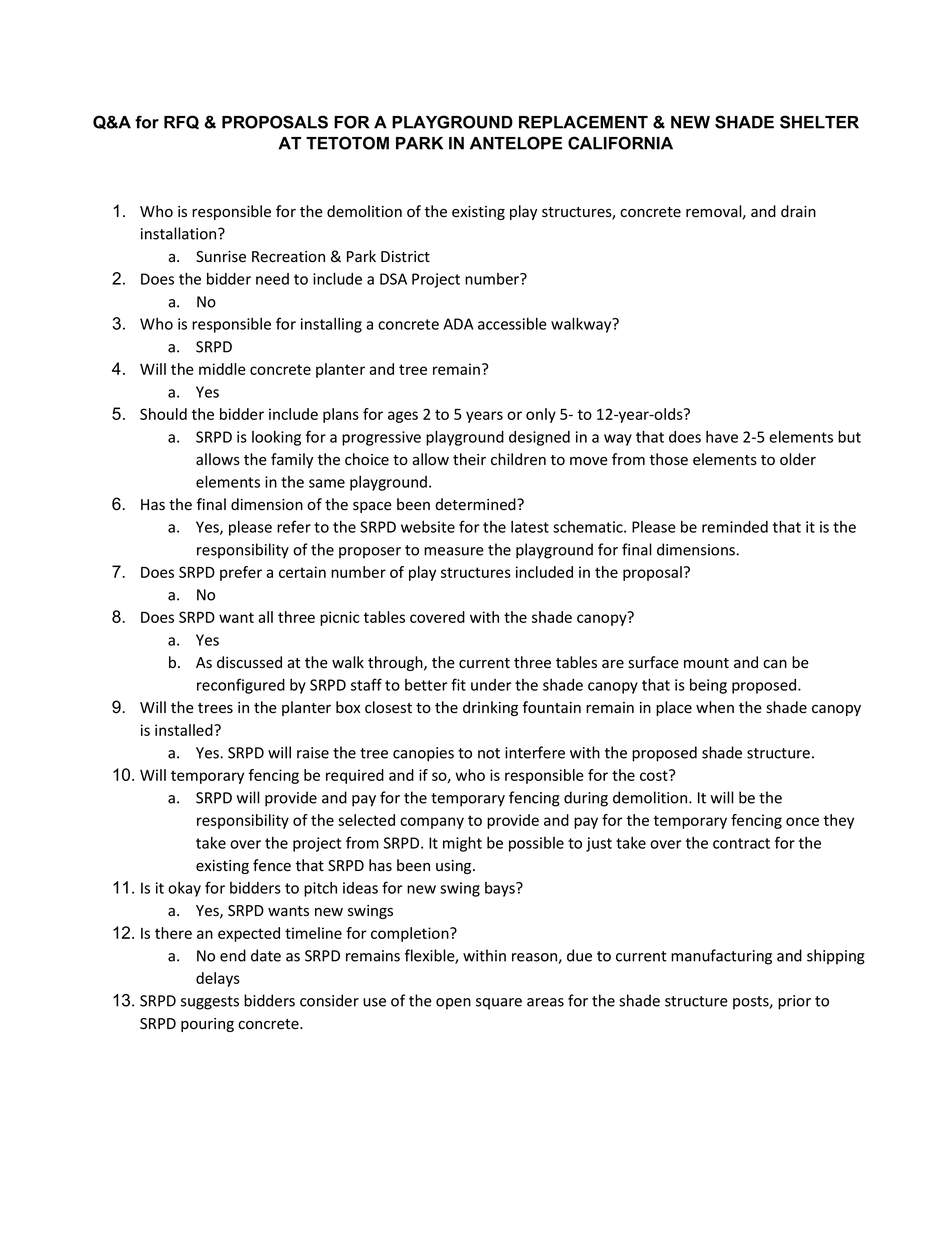 The image size is (952, 1233). I want to click on have, so click(722, 437).
